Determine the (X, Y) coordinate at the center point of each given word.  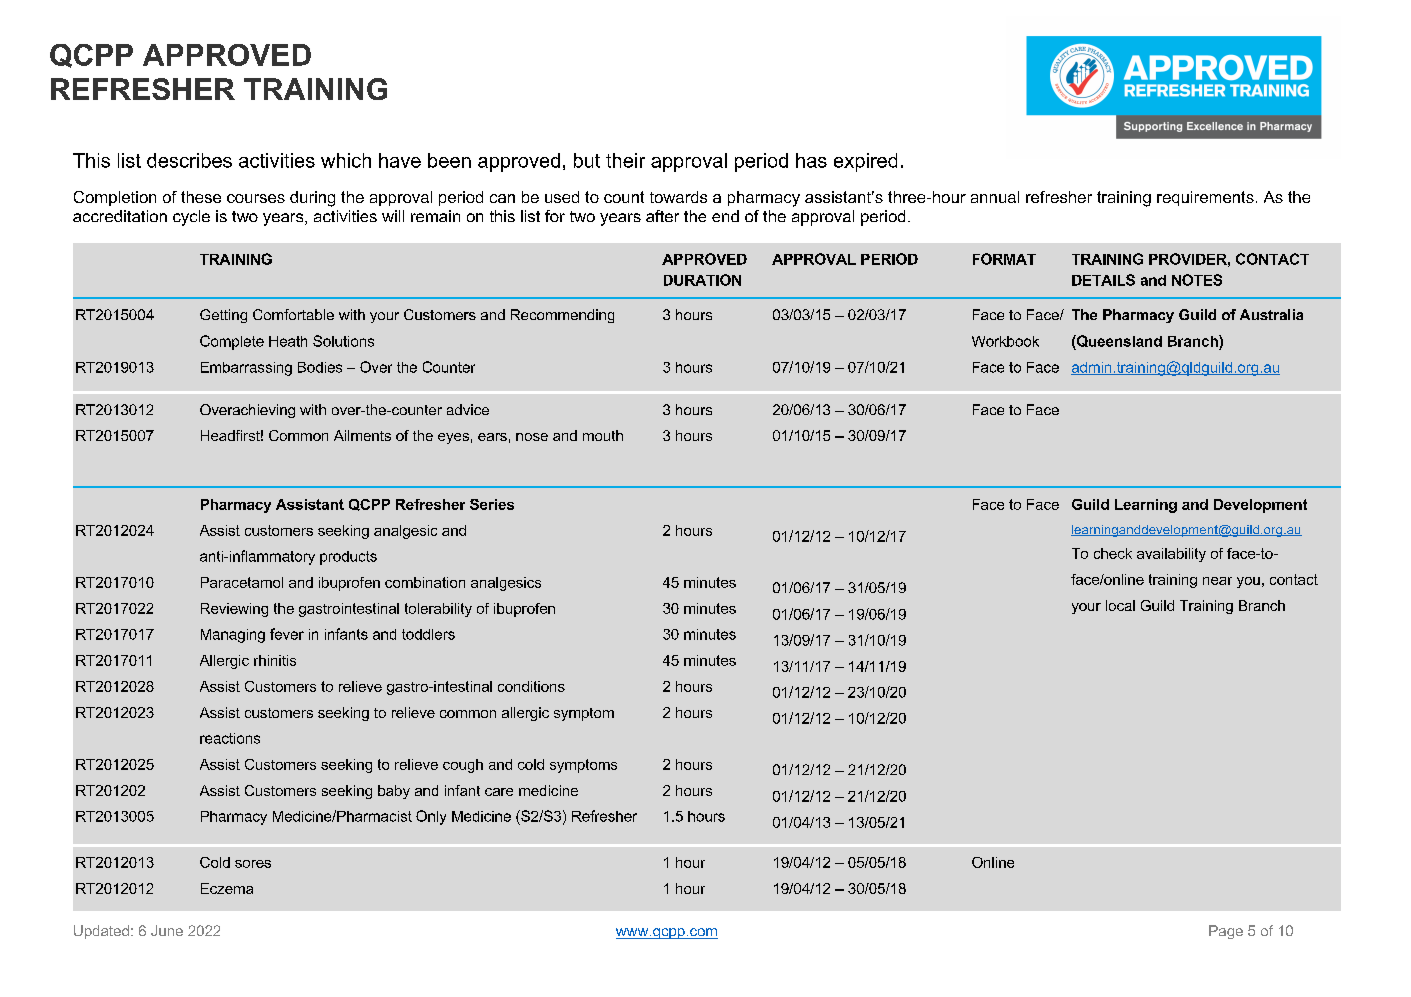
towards (678, 197)
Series (492, 504)
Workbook (1005, 341)
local (1120, 605)
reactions (230, 738)
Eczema (227, 888)
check (1113, 553)
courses (256, 198)
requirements (1205, 198)
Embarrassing (246, 369)
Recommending (562, 316)
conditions (531, 686)
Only (431, 817)
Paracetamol (242, 582)
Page (1226, 932)
